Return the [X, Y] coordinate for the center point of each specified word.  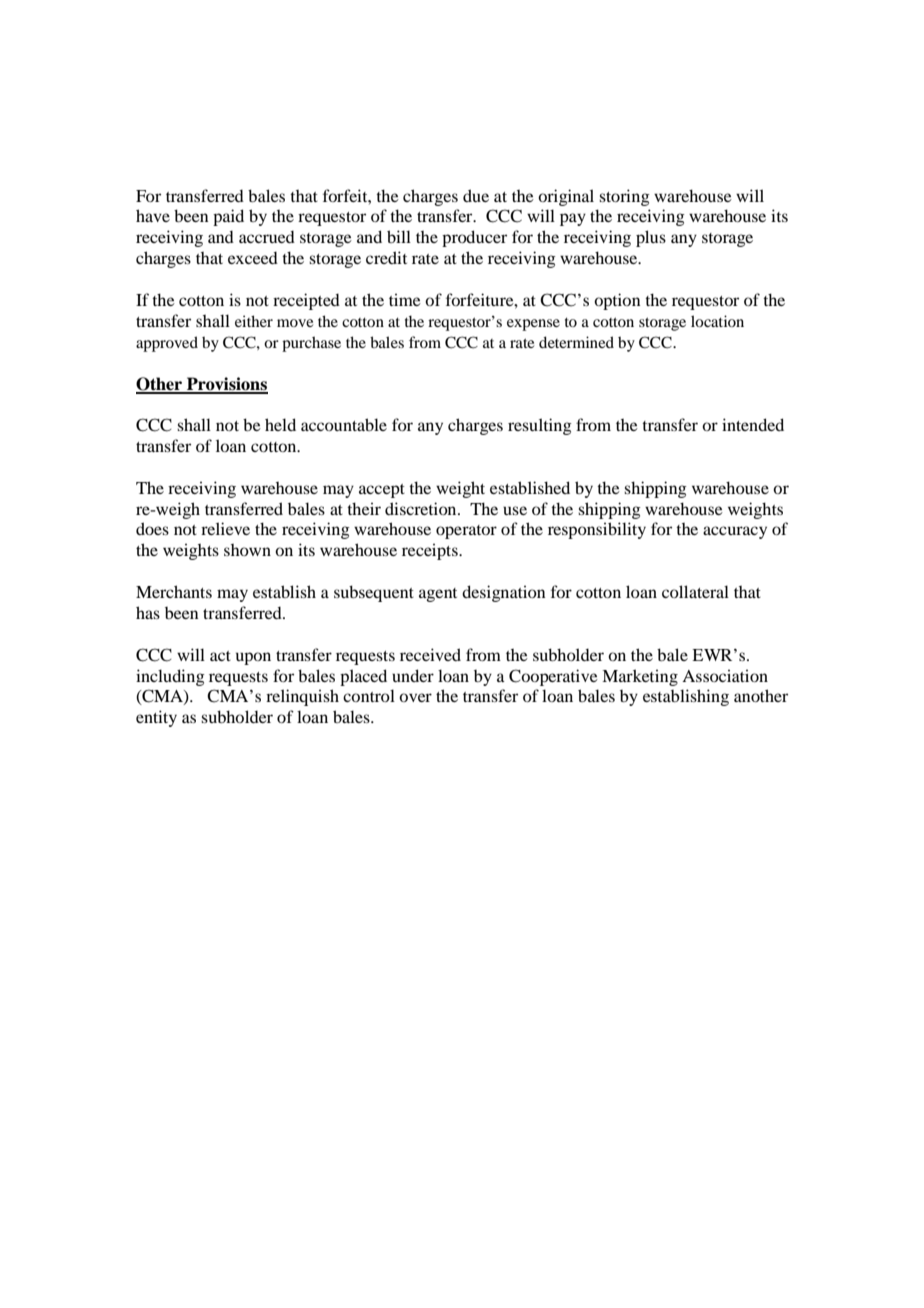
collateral [695, 591]
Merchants [174, 591]
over [415, 697]
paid [228, 217]
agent [438, 595]
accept [382, 491]
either [254, 321]
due [476, 195]
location [717, 321]
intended [753, 424]
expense [533, 325]
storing [624, 197]
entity [156, 718]
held [280, 424]
